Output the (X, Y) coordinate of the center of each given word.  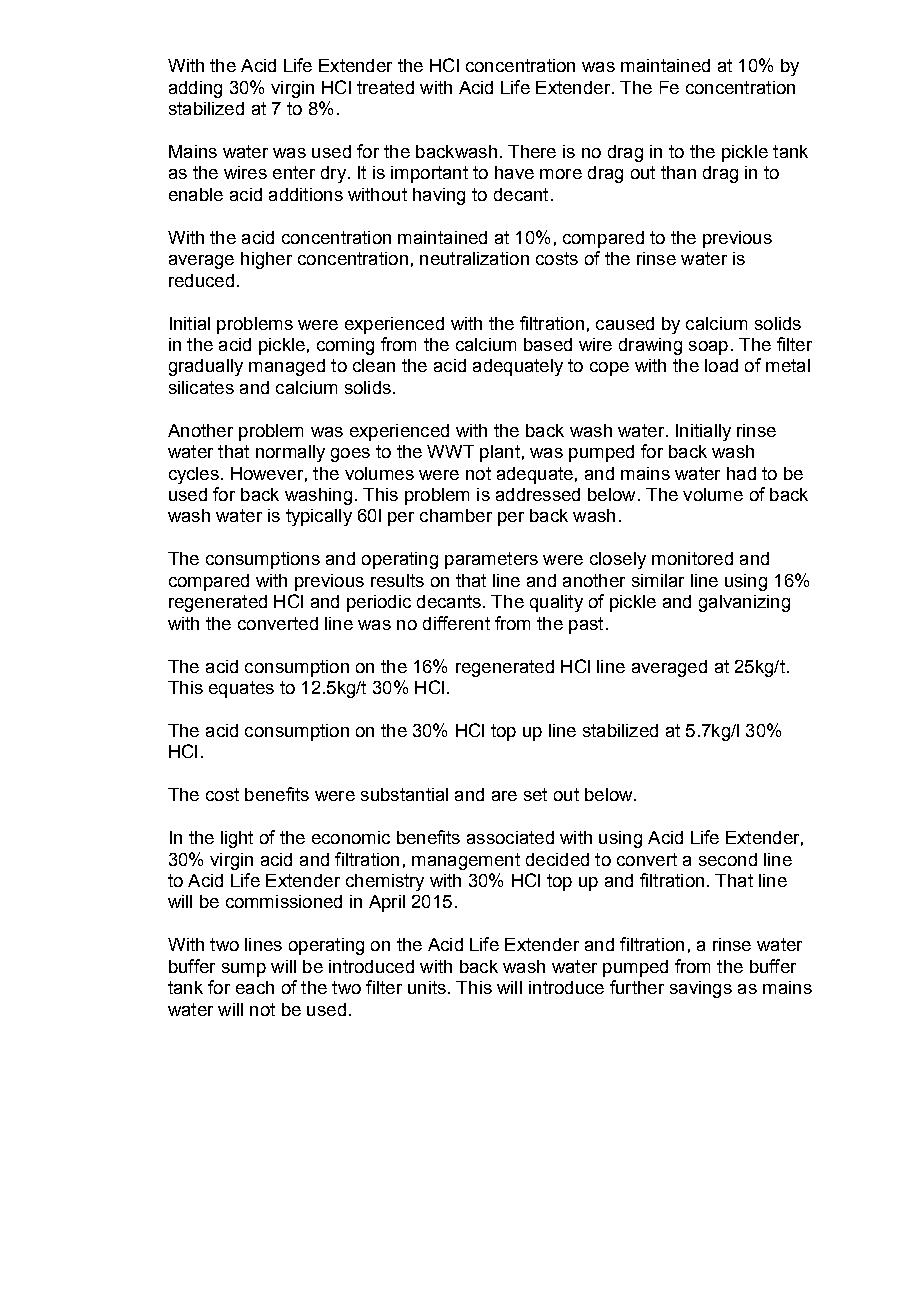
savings (701, 989)
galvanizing (744, 603)
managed (287, 367)
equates (241, 689)
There (532, 151)
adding (195, 89)
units (427, 987)
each (255, 987)
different (456, 623)
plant (500, 453)
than (678, 172)
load (721, 365)
